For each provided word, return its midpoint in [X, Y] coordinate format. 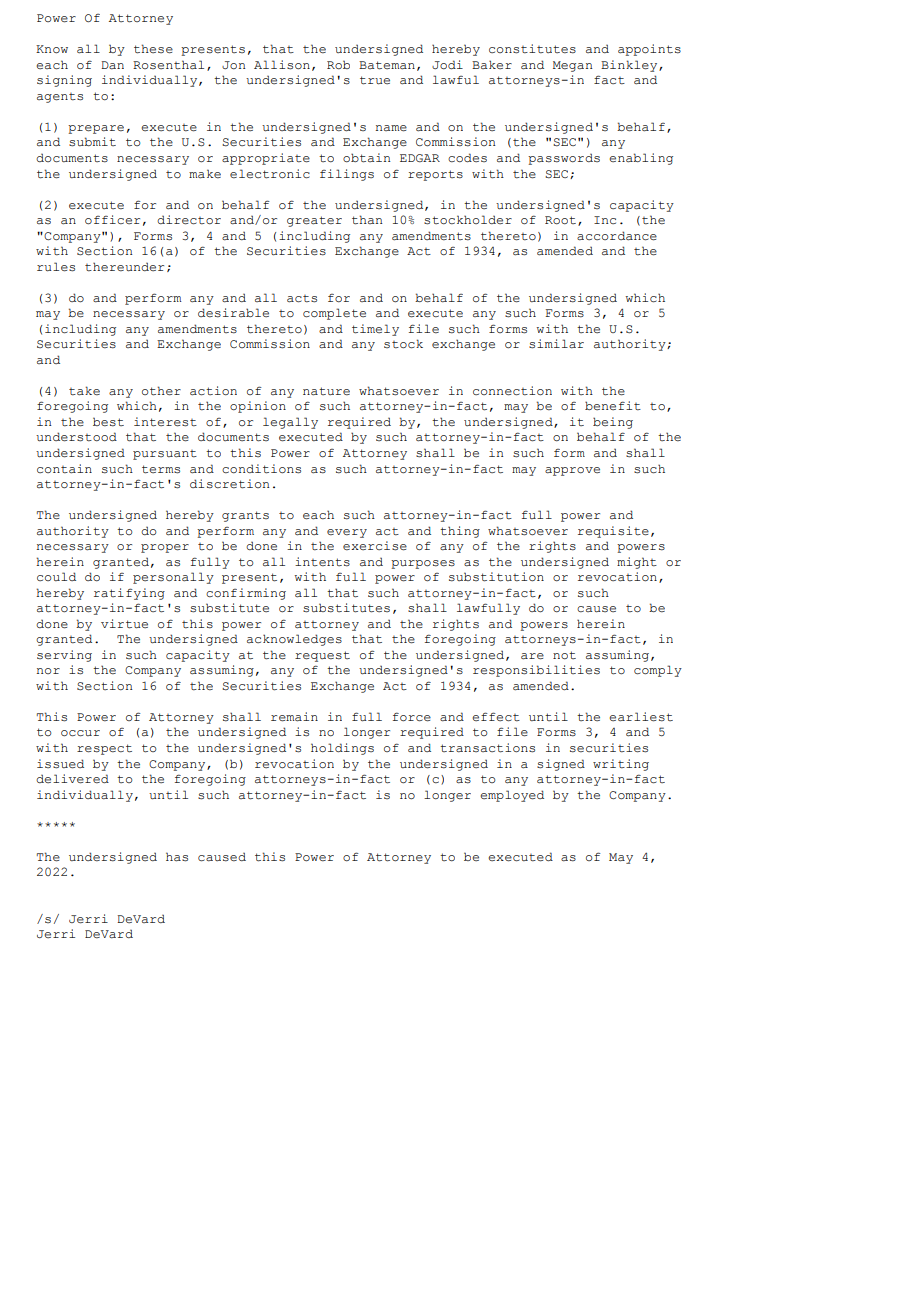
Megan [573, 66]
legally [290, 423]
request [322, 656]
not [564, 655]
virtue [124, 624]
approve [572, 471]
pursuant [165, 455]
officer [112, 220]
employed [512, 796]
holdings [342, 749]
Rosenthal [168, 65]
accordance [617, 236]
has [177, 857]
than [367, 220]
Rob [338, 65]
